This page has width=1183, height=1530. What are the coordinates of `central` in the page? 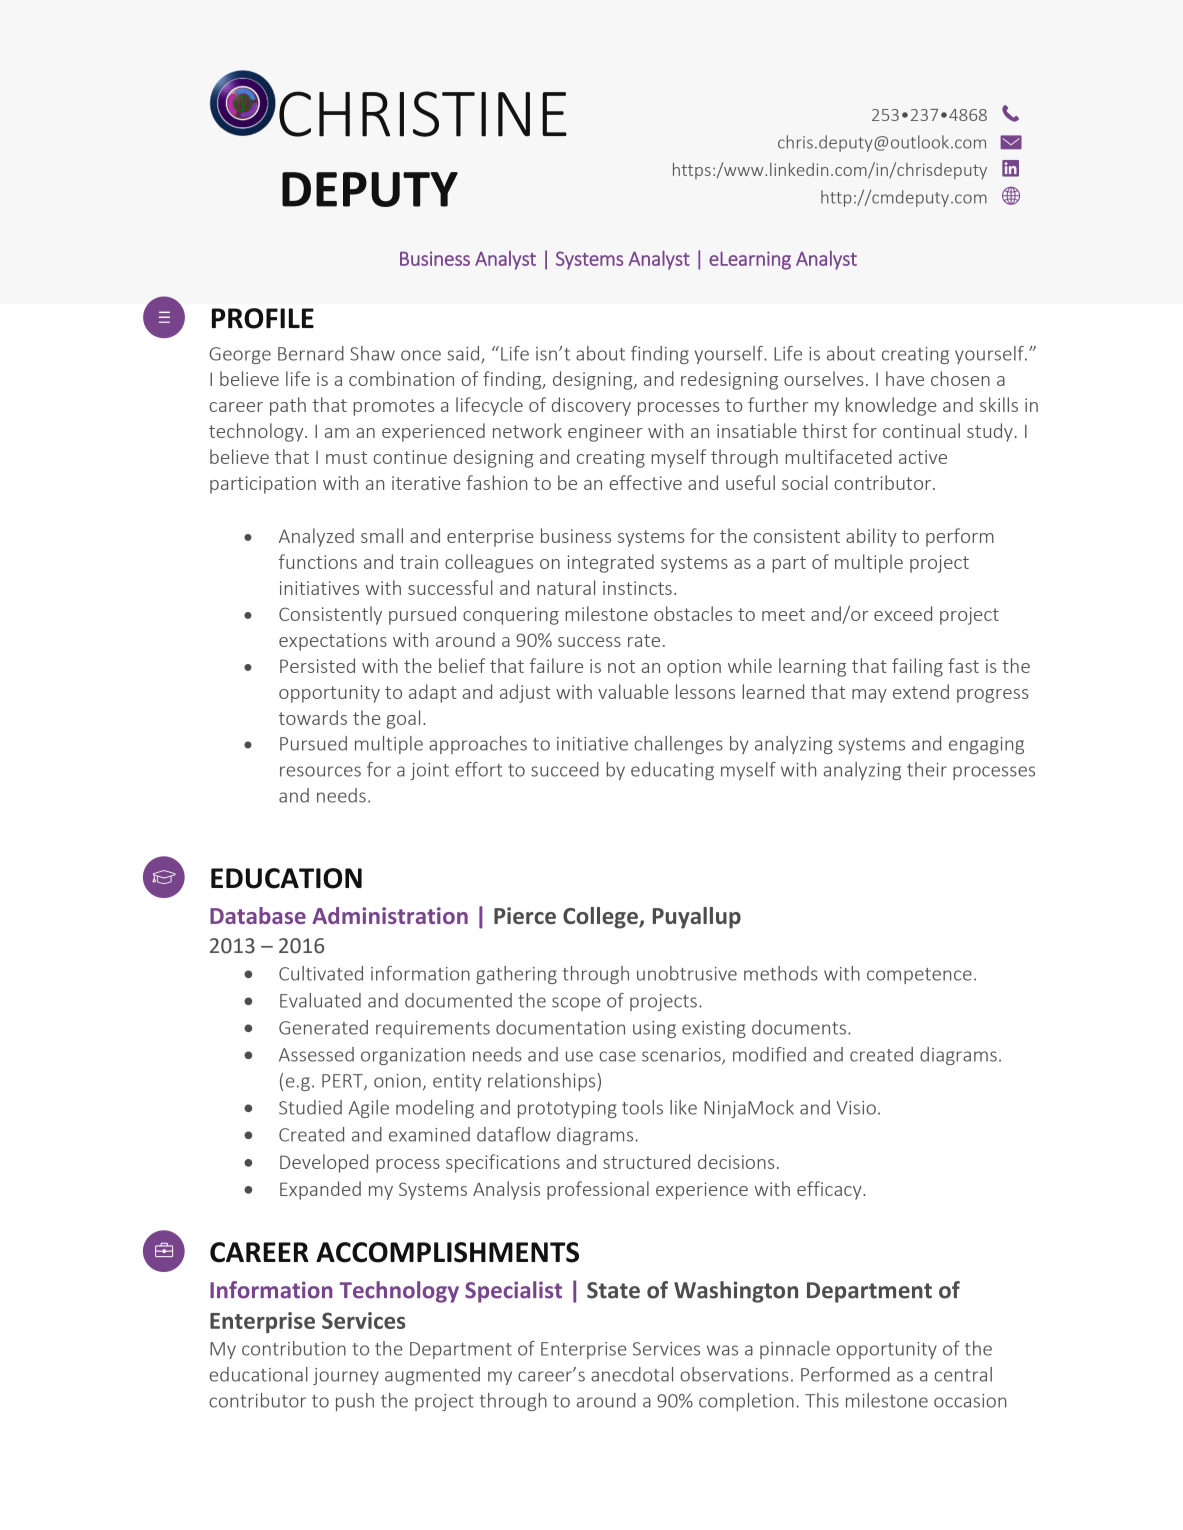 It's located at (963, 1374).
